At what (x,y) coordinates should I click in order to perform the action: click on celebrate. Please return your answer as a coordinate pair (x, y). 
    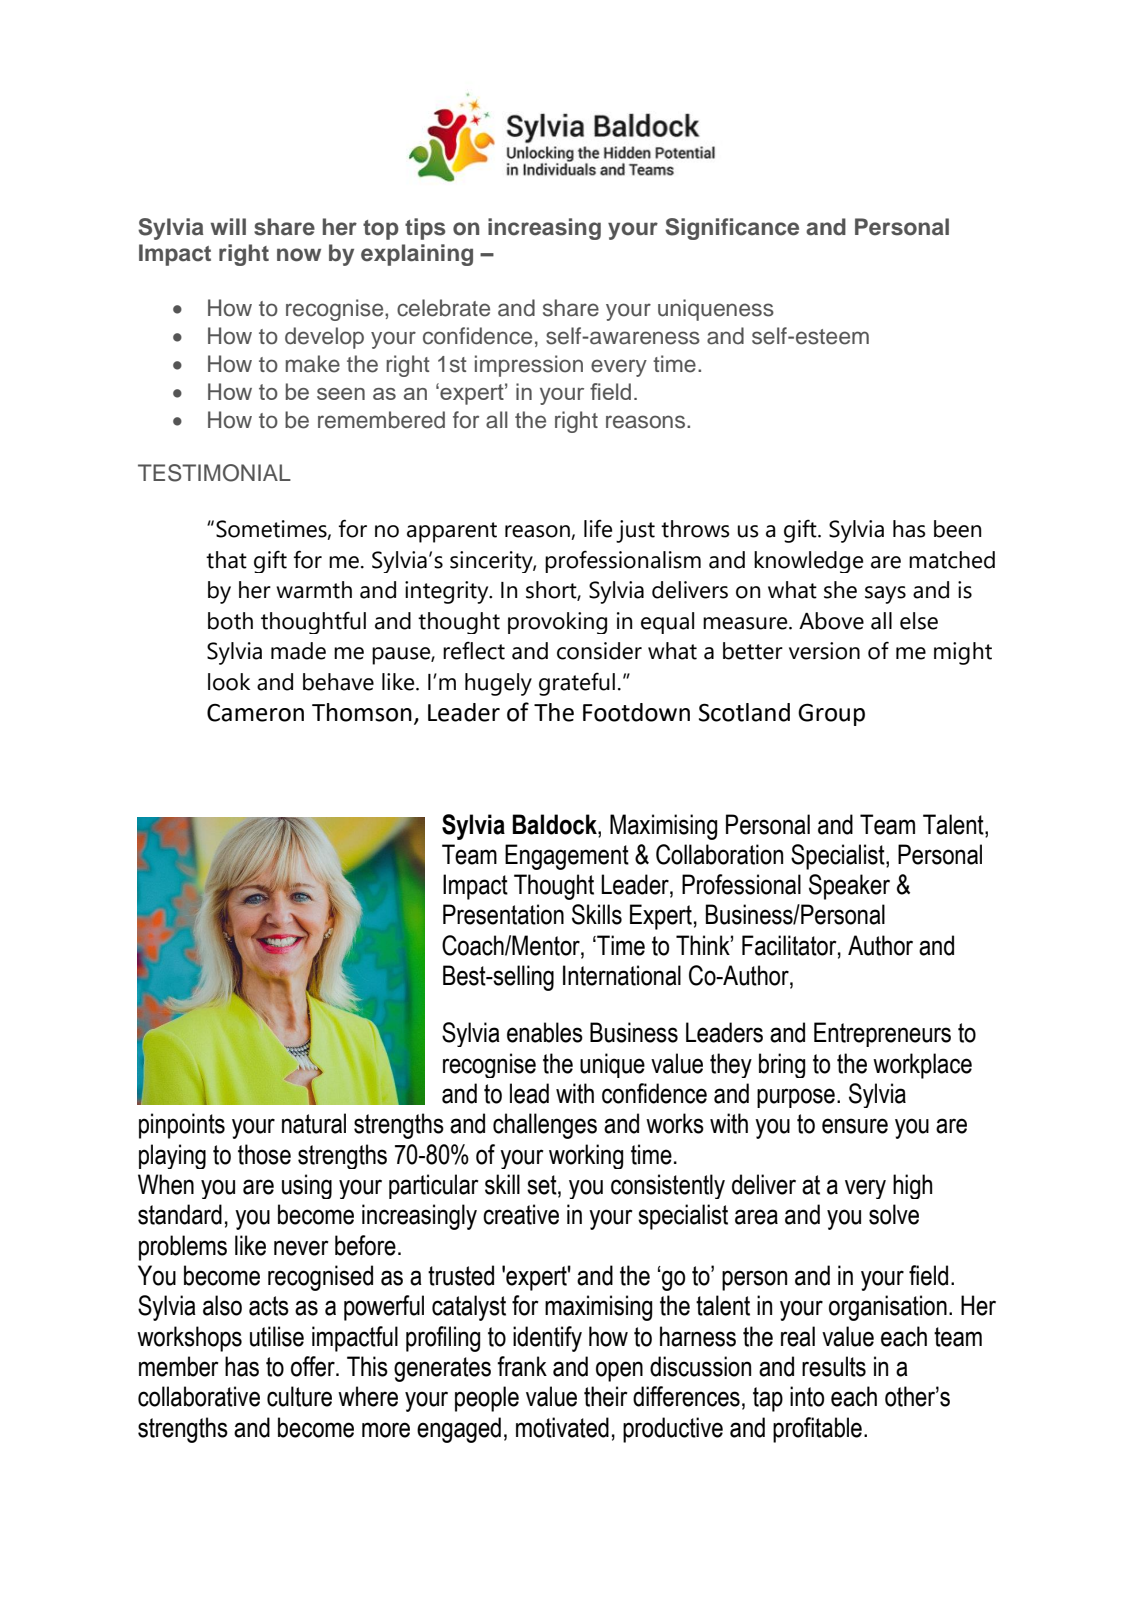
    Looking at the image, I should click on (443, 308).
